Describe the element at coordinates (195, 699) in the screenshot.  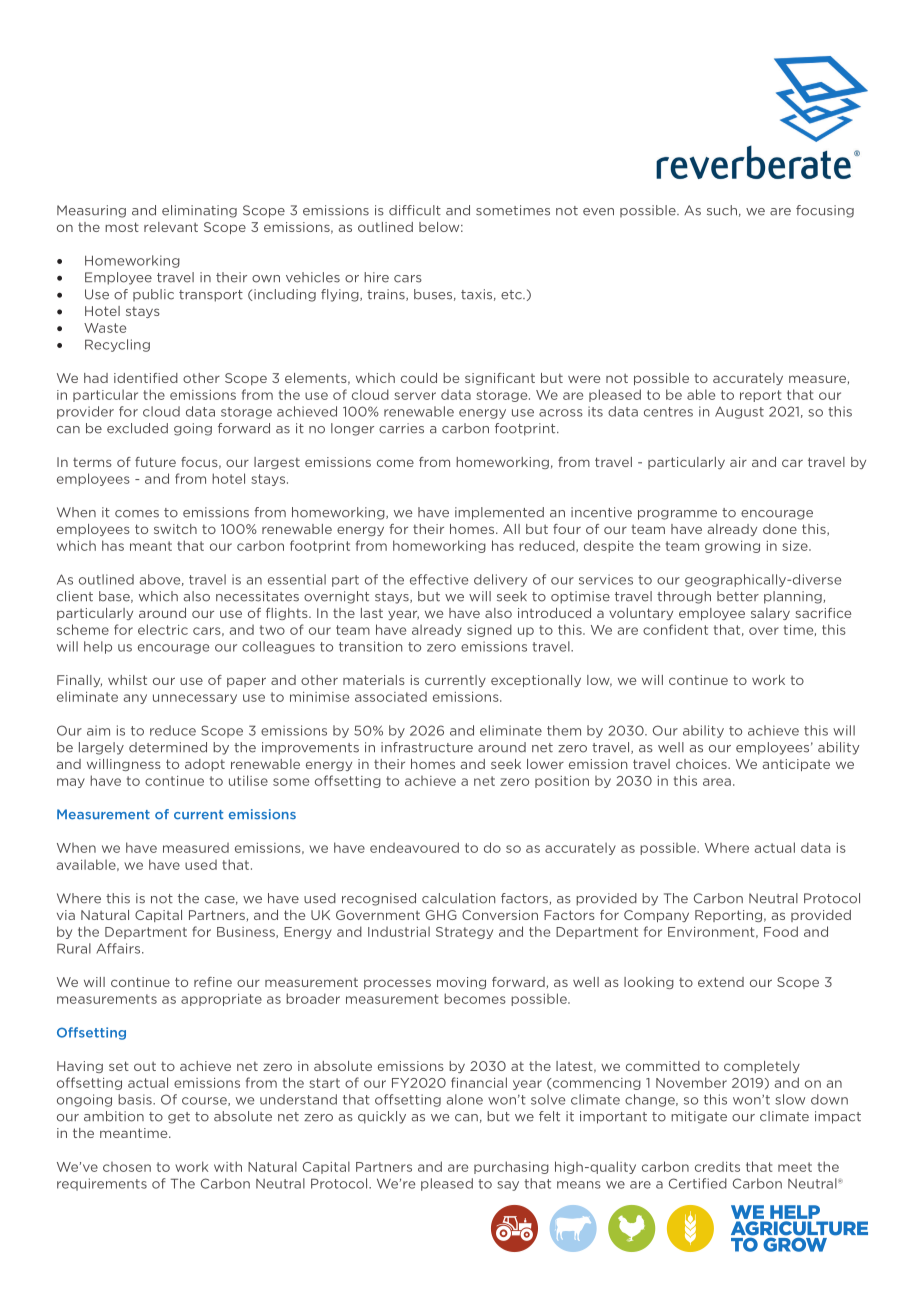
I see `unnecessary` at that location.
